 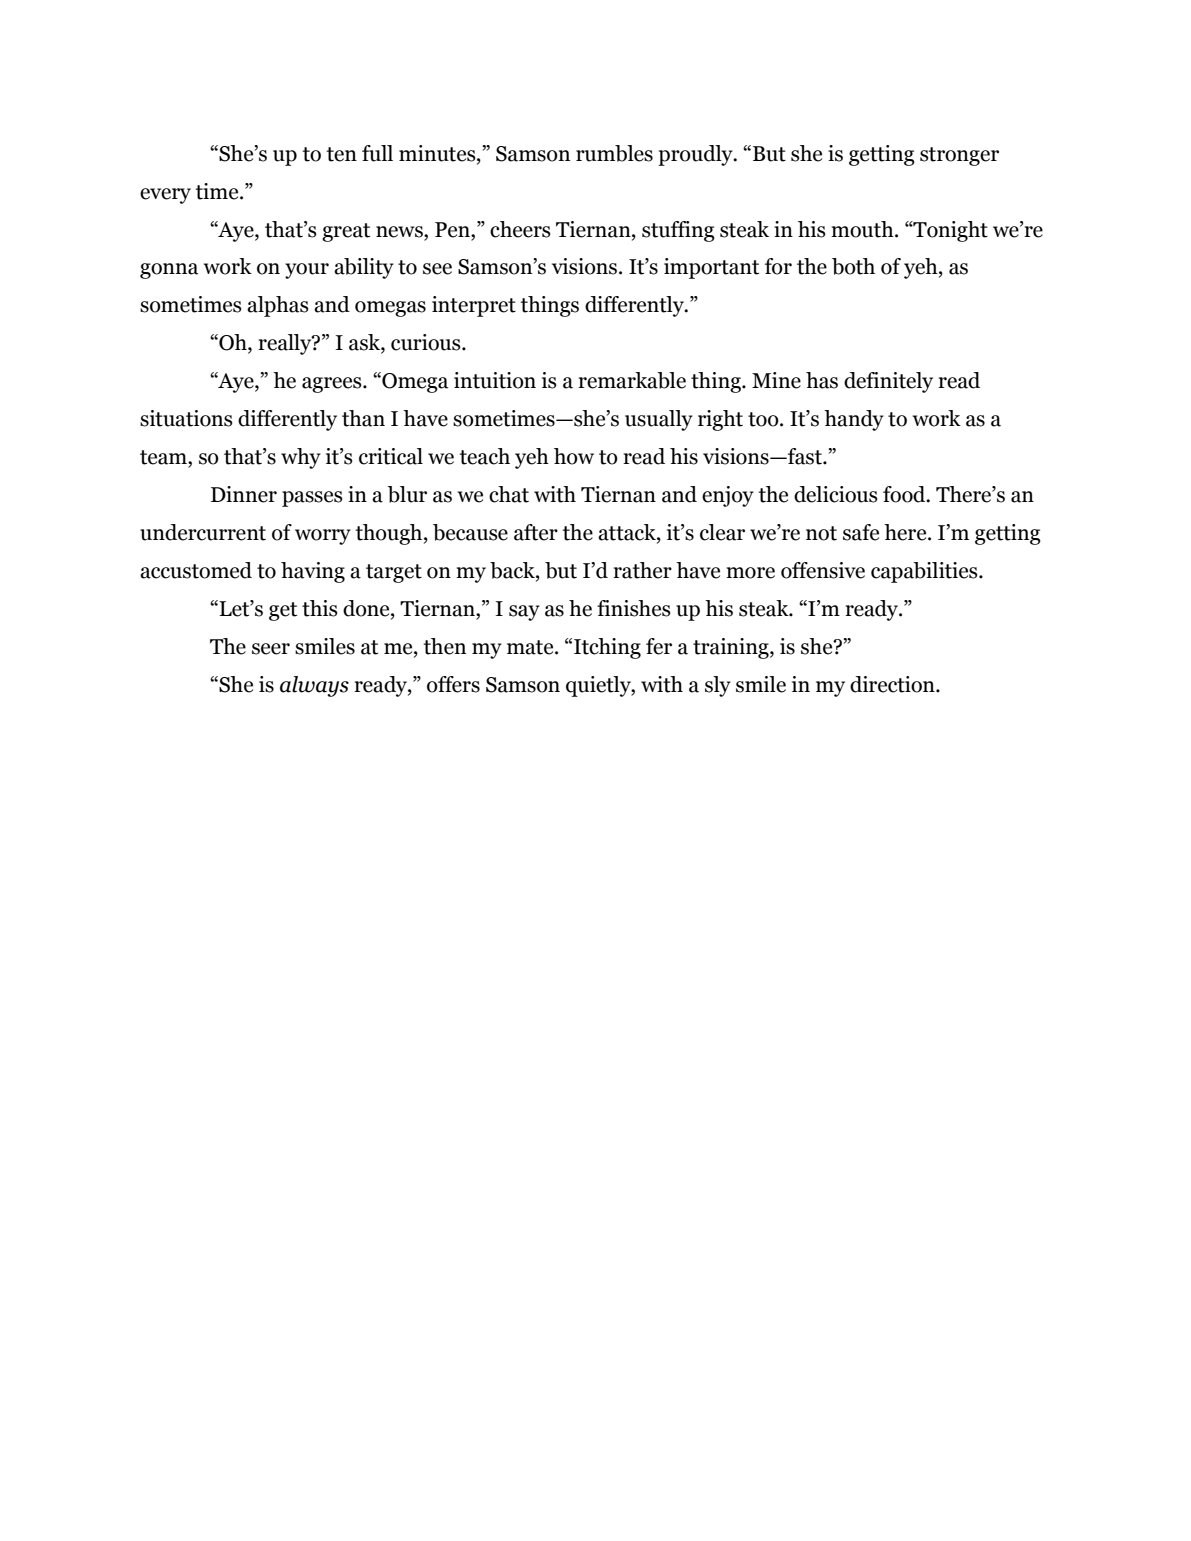 I want to click on seer, so click(x=271, y=649).
